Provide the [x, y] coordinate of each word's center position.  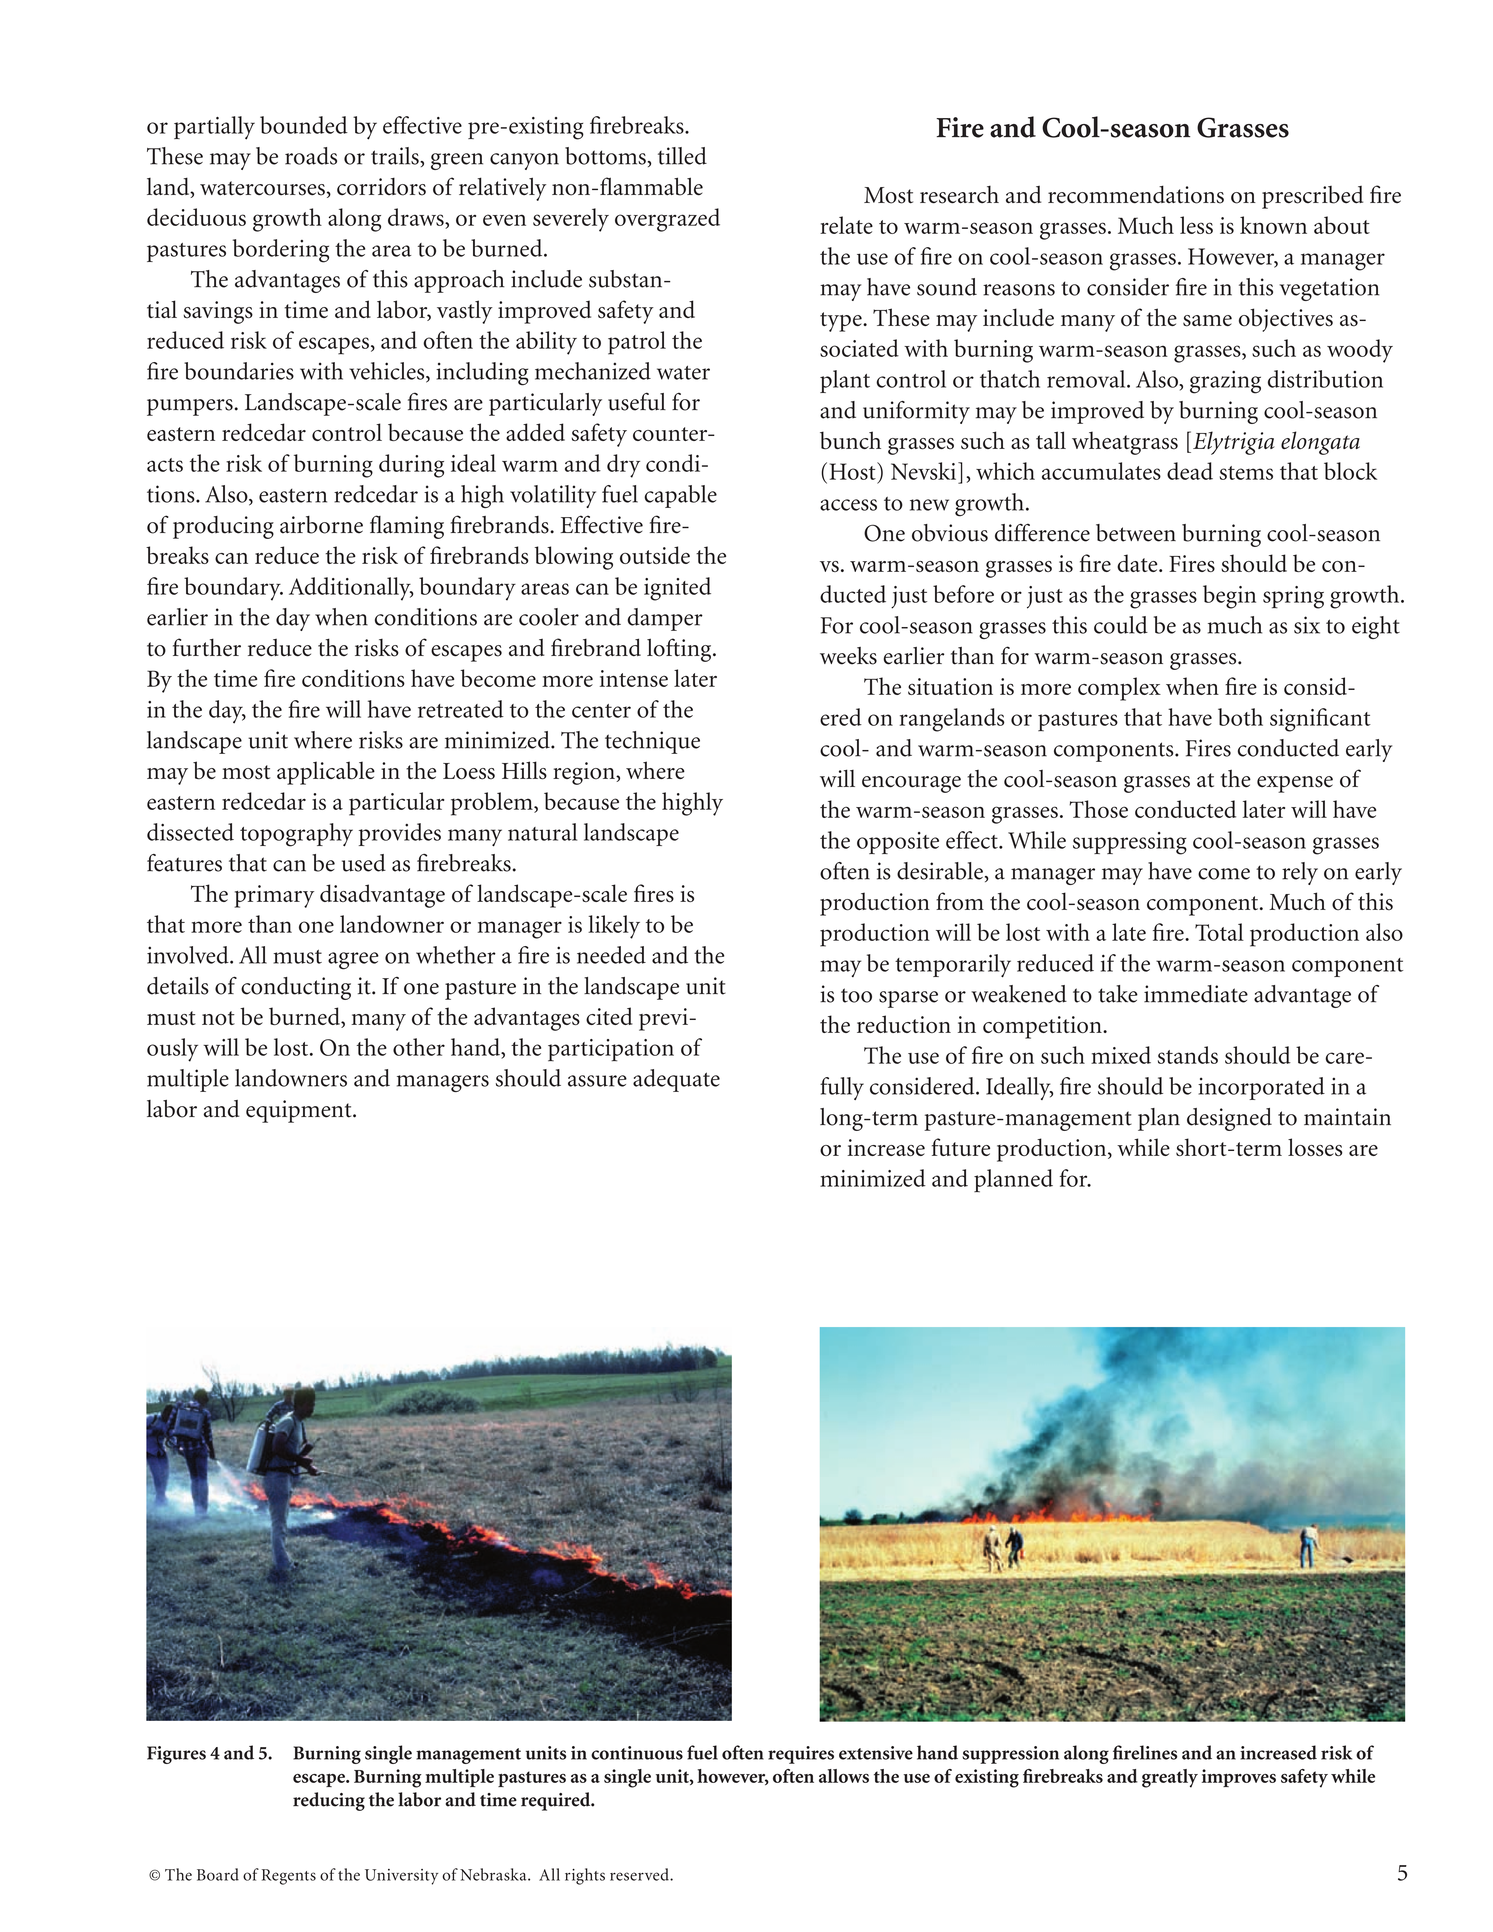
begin [1229, 597]
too [856, 995]
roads [311, 156]
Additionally [351, 589]
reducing [329, 1801]
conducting [296, 988]
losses [1315, 1147]
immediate [1196, 994]
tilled [682, 156]
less [1196, 225]
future [961, 1147]
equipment [300, 1111]
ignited [677, 589]
